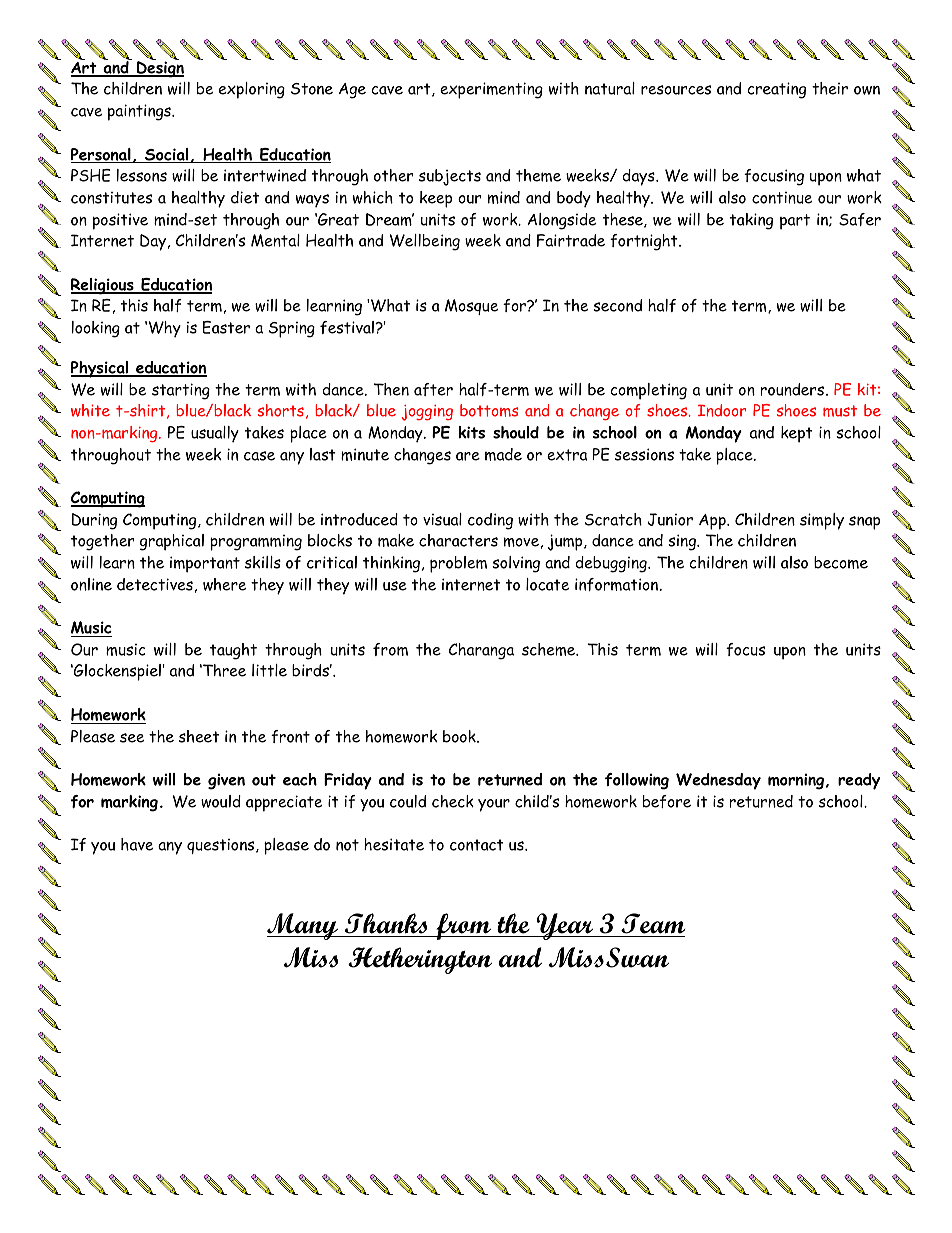  I want to click on morning, so click(797, 782).
